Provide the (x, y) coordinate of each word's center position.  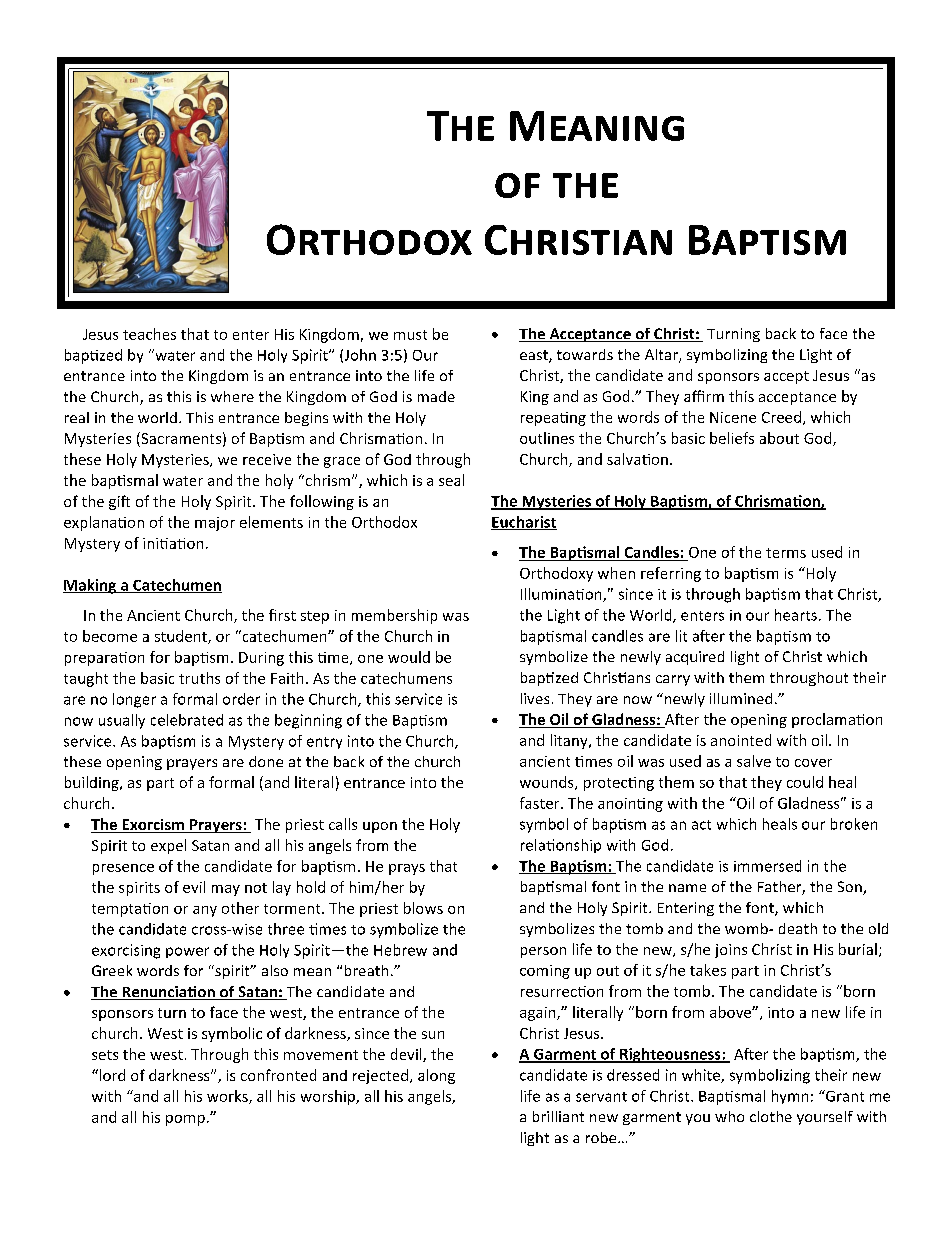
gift (119, 502)
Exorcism (153, 826)
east (535, 356)
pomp (185, 1120)
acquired (695, 658)
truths (199, 678)
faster (541, 803)
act (701, 825)
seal (451, 480)
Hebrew (400, 950)
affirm (704, 396)
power (187, 952)
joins (731, 951)
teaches (149, 334)
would (409, 657)
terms (786, 553)
